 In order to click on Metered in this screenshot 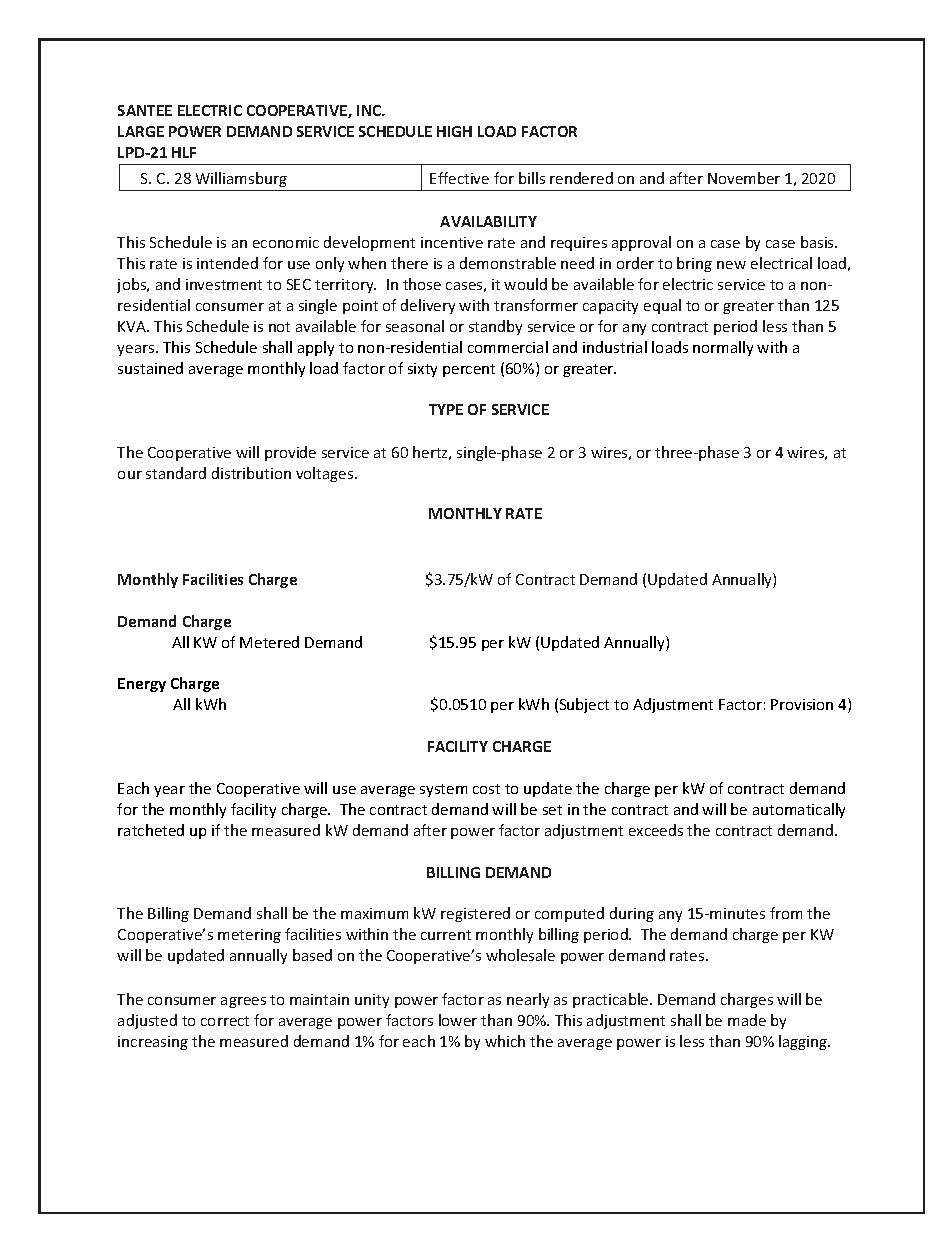, I will do `click(269, 642)`.
